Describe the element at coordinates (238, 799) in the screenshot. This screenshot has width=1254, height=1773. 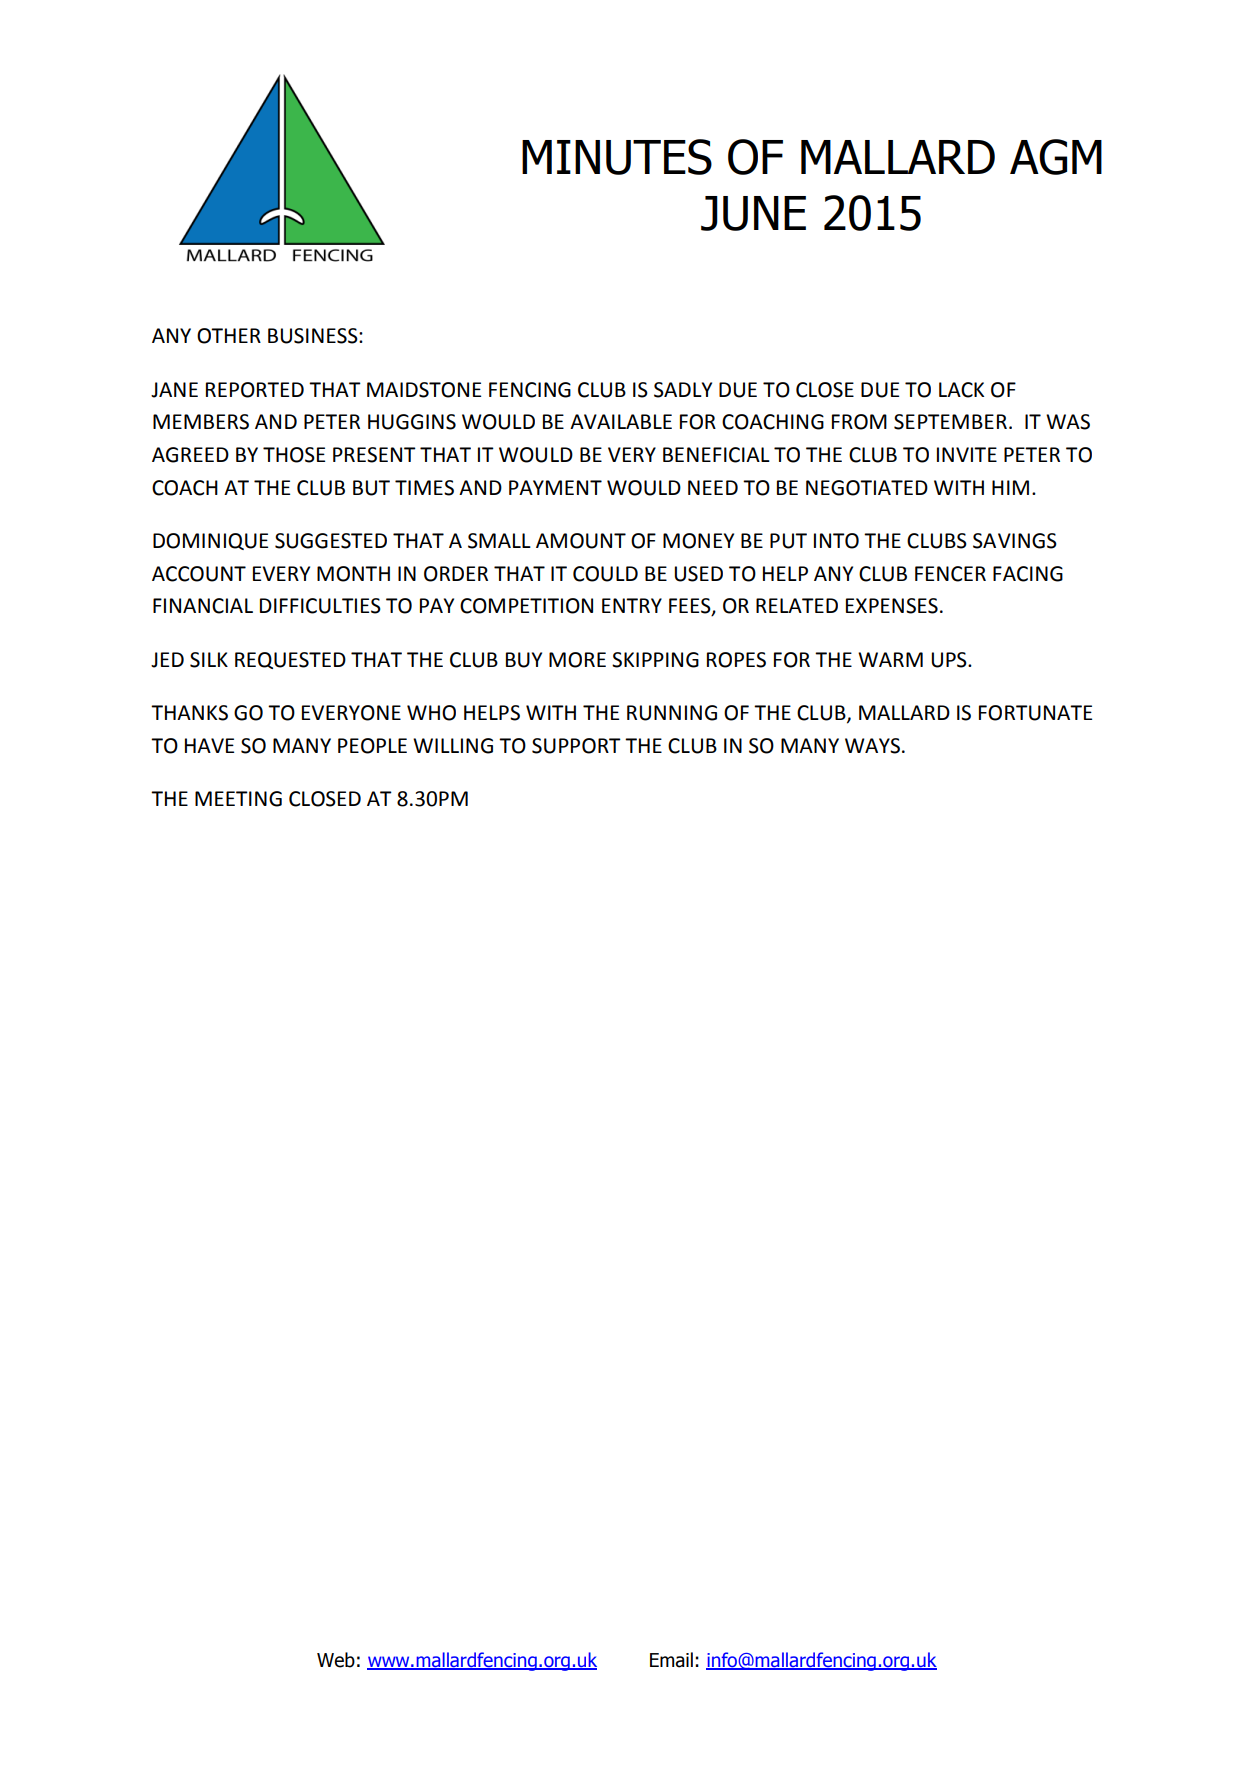
I see `MEETING` at that location.
